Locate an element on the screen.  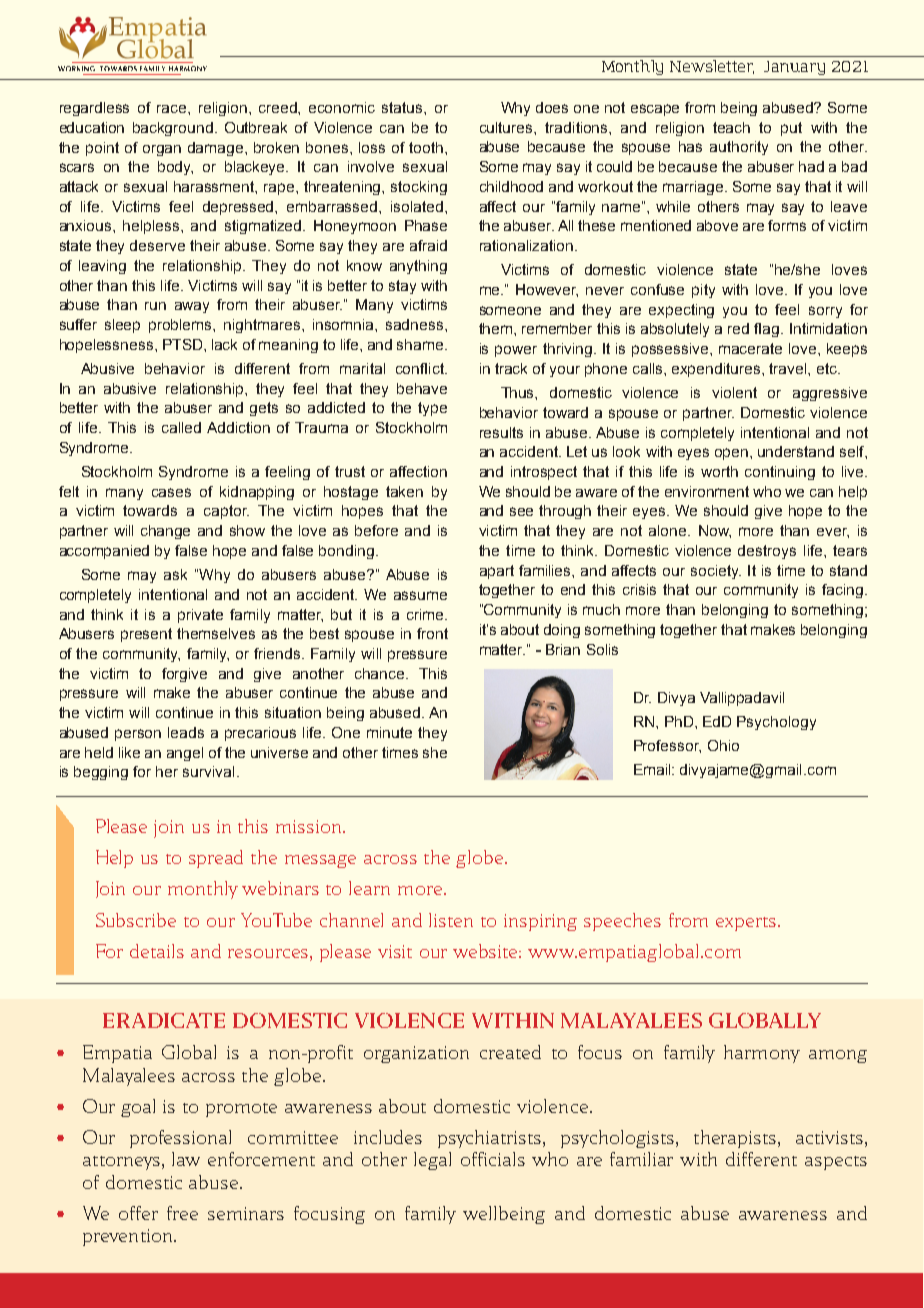
cultures is located at coordinates (507, 127).
